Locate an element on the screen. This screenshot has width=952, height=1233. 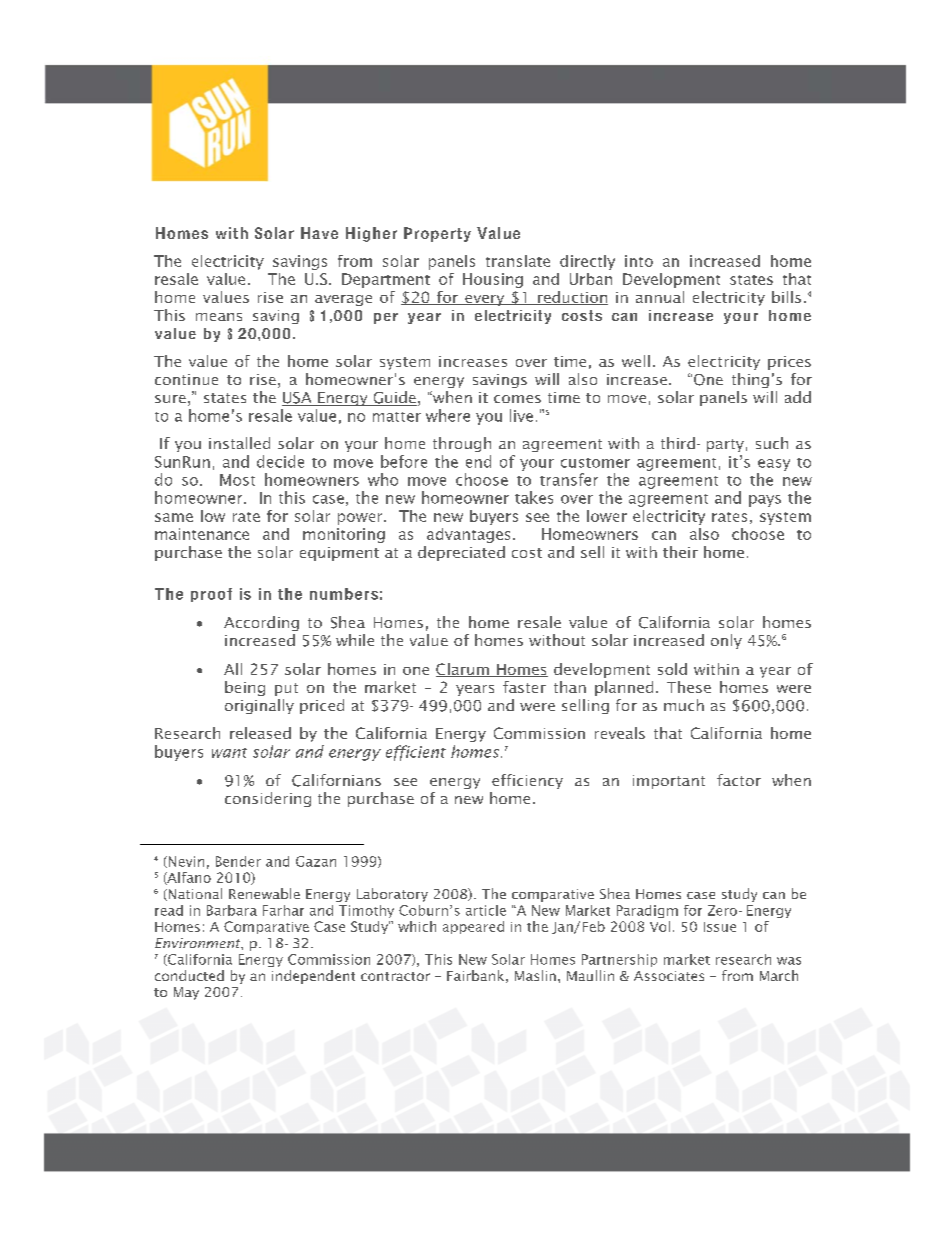
only is located at coordinates (726, 641).
